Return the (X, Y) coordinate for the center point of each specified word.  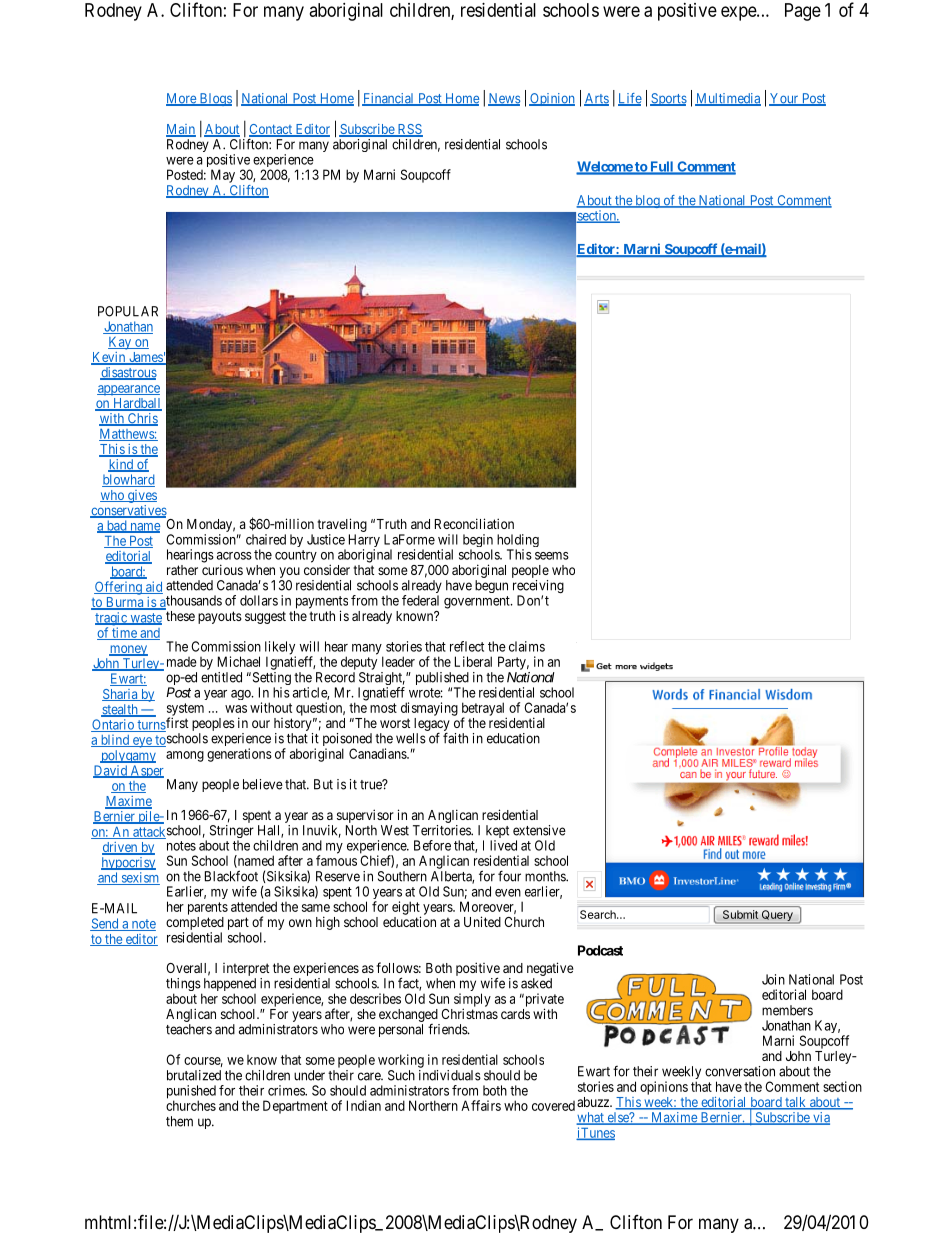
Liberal (473, 661)
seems (552, 556)
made (182, 662)
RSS (409, 130)
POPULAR (128, 311)
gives (141, 496)
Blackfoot (231, 876)
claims (527, 646)
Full (662, 167)
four (509, 876)
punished (191, 1093)
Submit (740, 913)
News (504, 99)
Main (181, 130)
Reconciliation (474, 523)
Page (803, 12)
